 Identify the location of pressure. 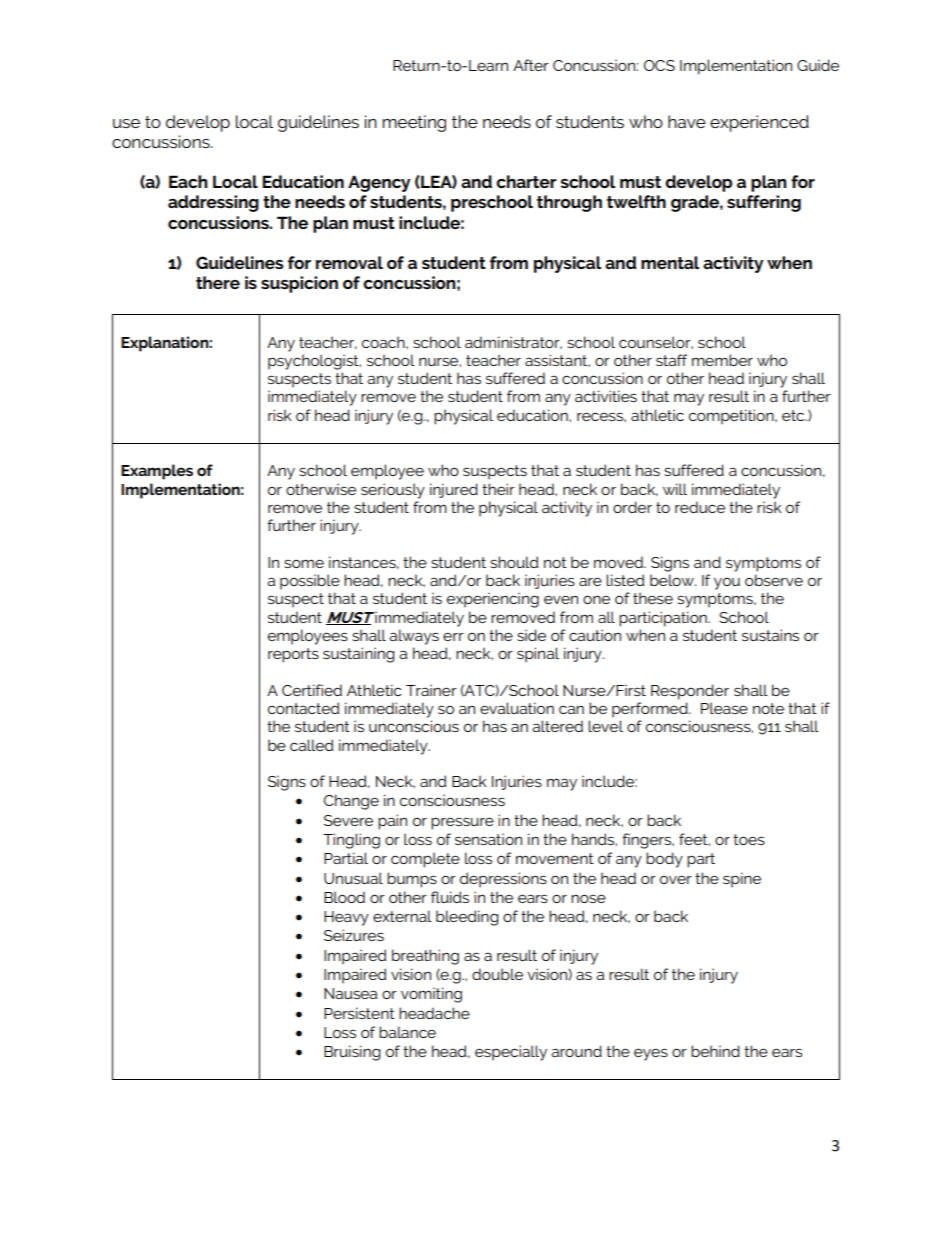
(462, 823).
